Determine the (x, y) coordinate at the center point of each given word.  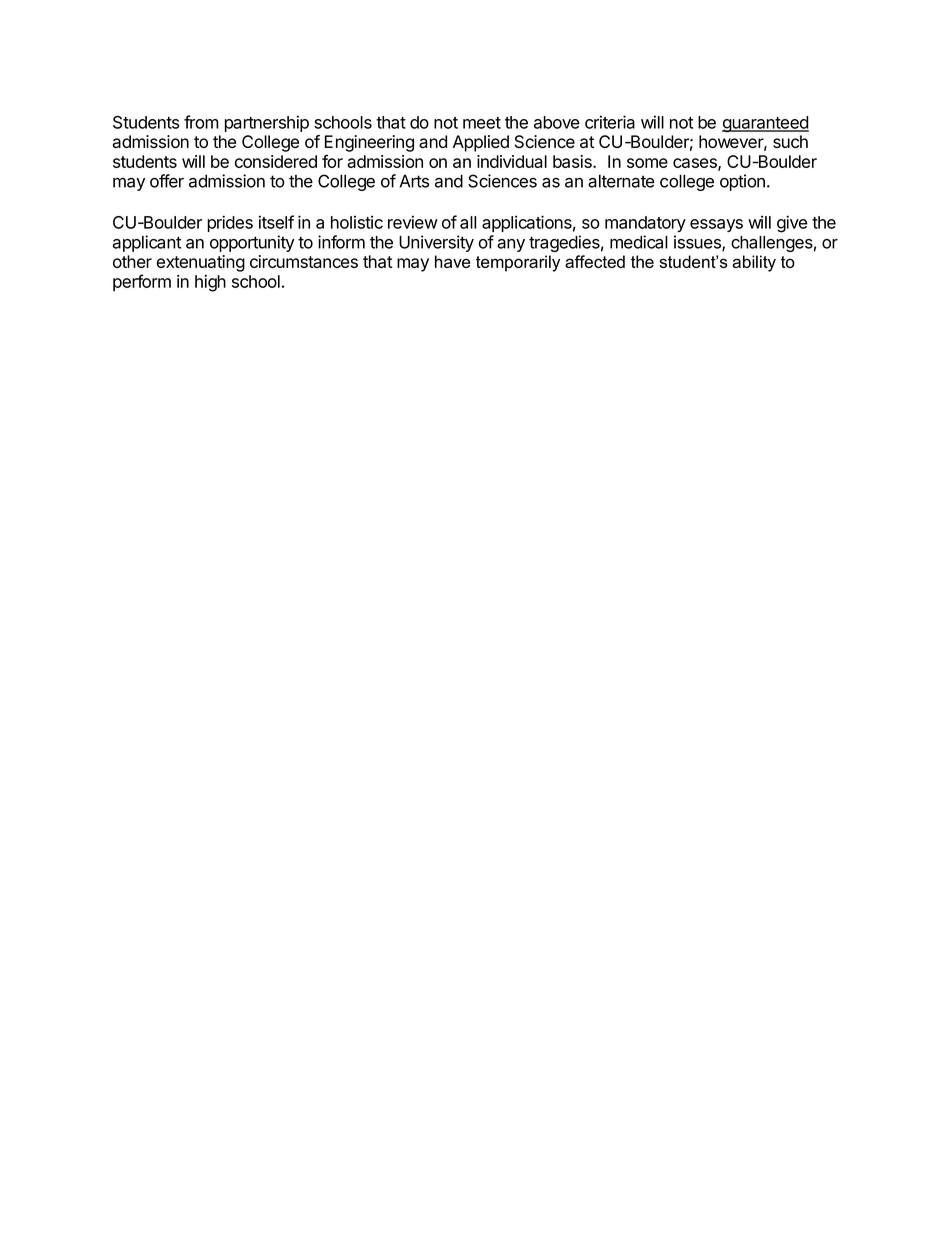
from (201, 122)
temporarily (518, 263)
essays (716, 225)
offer (167, 181)
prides (230, 223)
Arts (414, 181)
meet (482, 123)
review (413, 222)
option (742, 182)
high (210, 283)
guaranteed (765, 124)
